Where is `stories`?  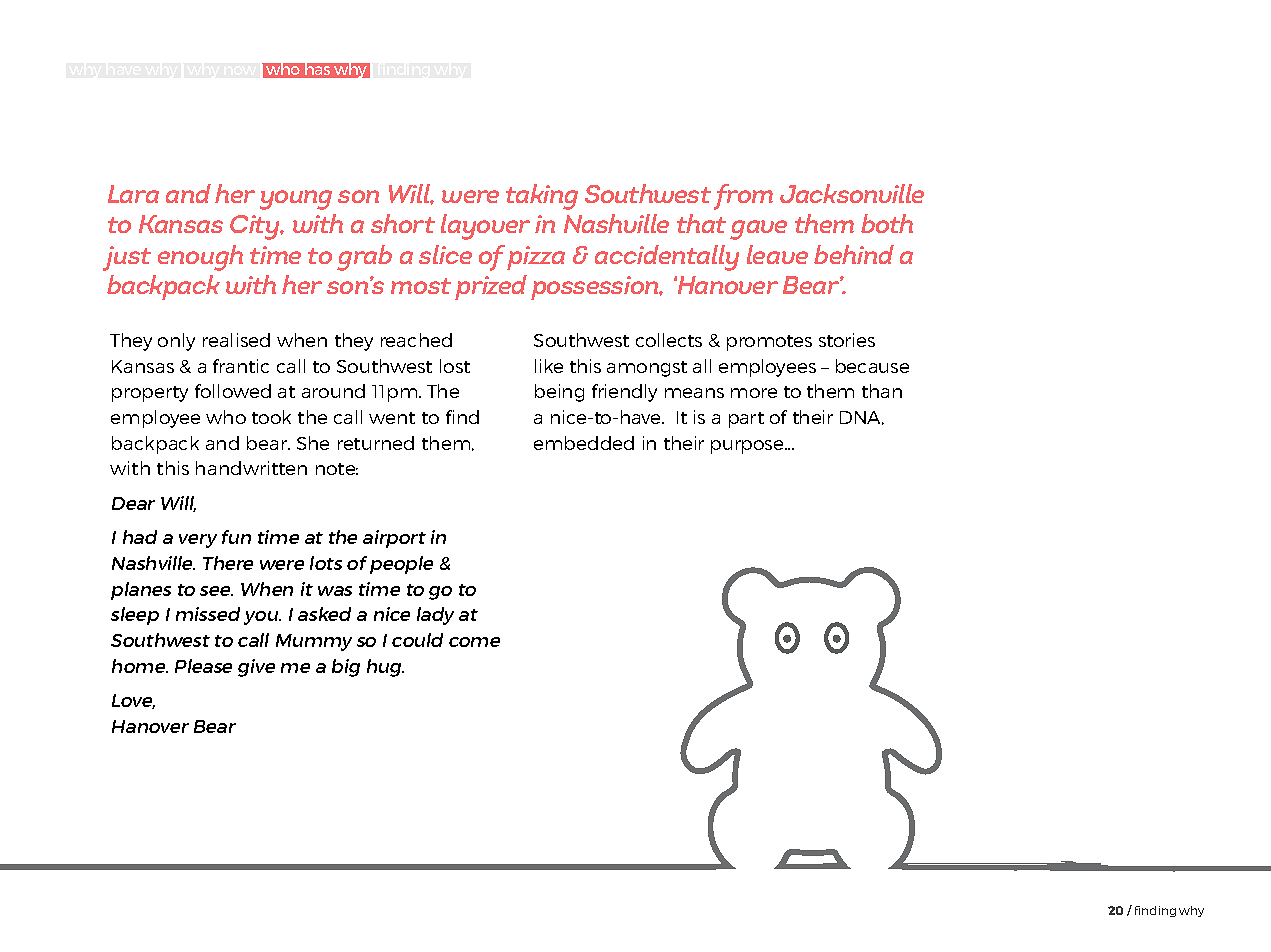 stories is located at coordinates (847, 340).
